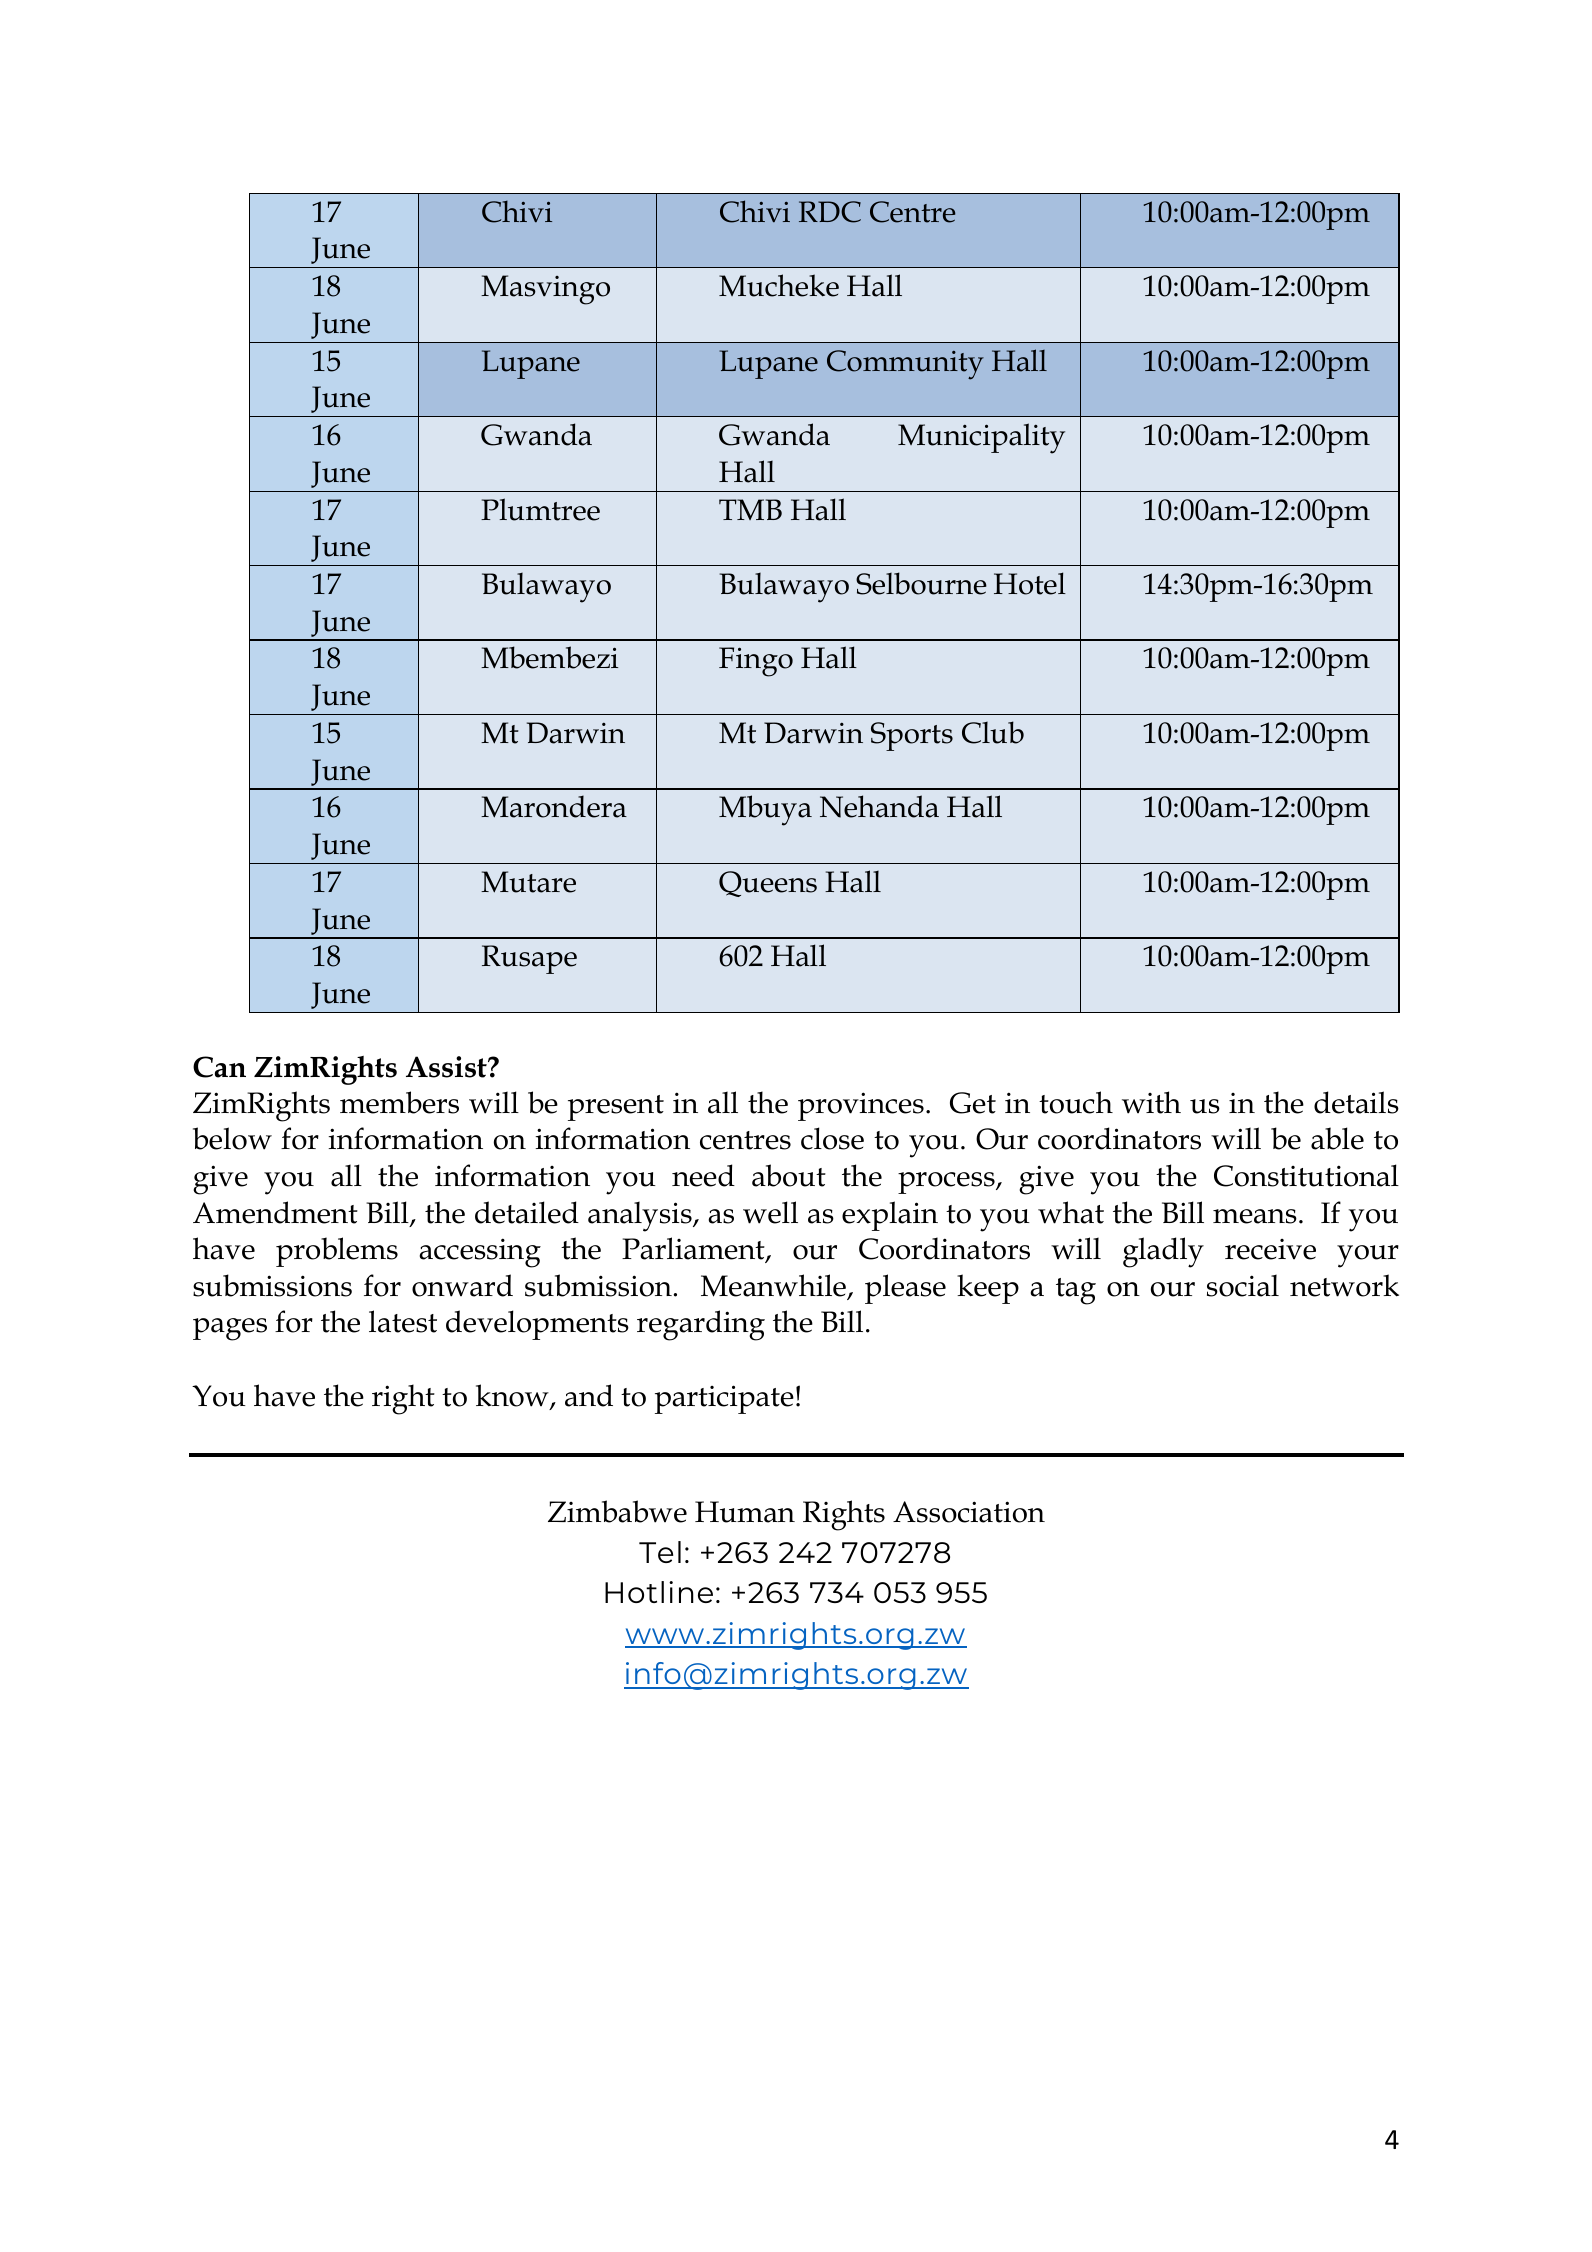 Image resolution: width=1592 pixels, height=2252 pixels. I want to click on Hotel, so click(1030, 583).
